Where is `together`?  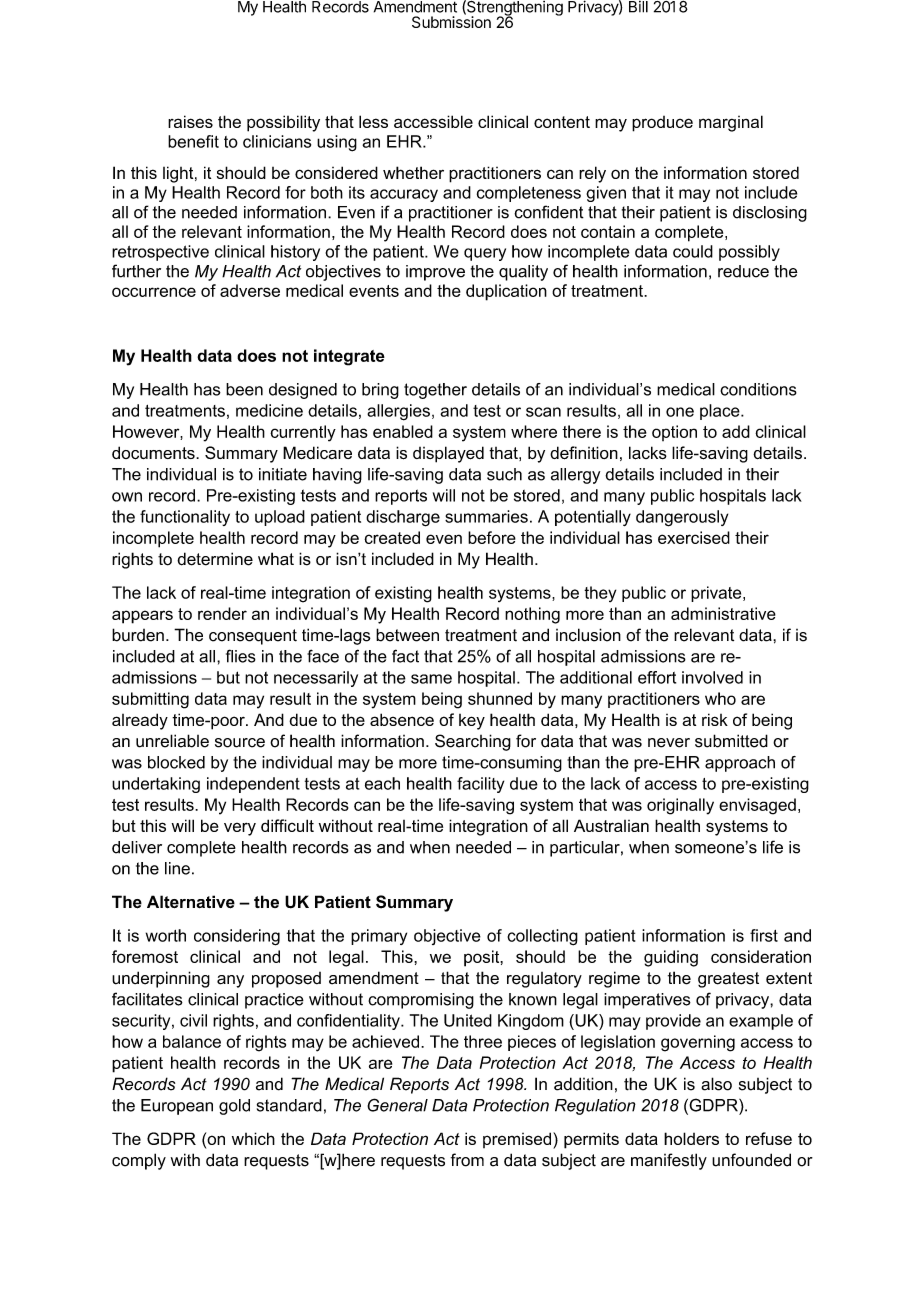
together is located at coordinates (435, 391).
